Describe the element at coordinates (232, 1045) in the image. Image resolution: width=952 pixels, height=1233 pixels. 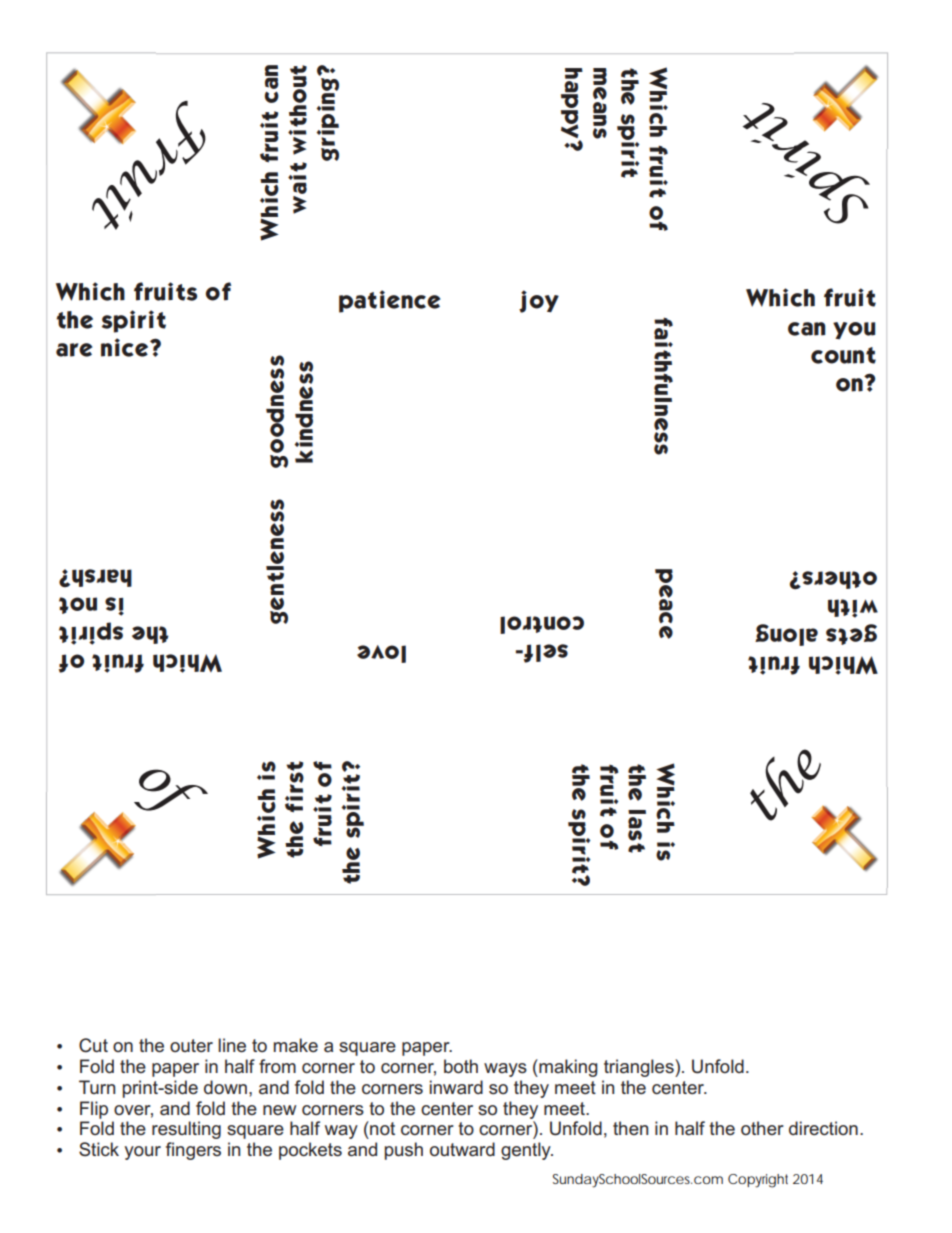
I see `line` at that location.
